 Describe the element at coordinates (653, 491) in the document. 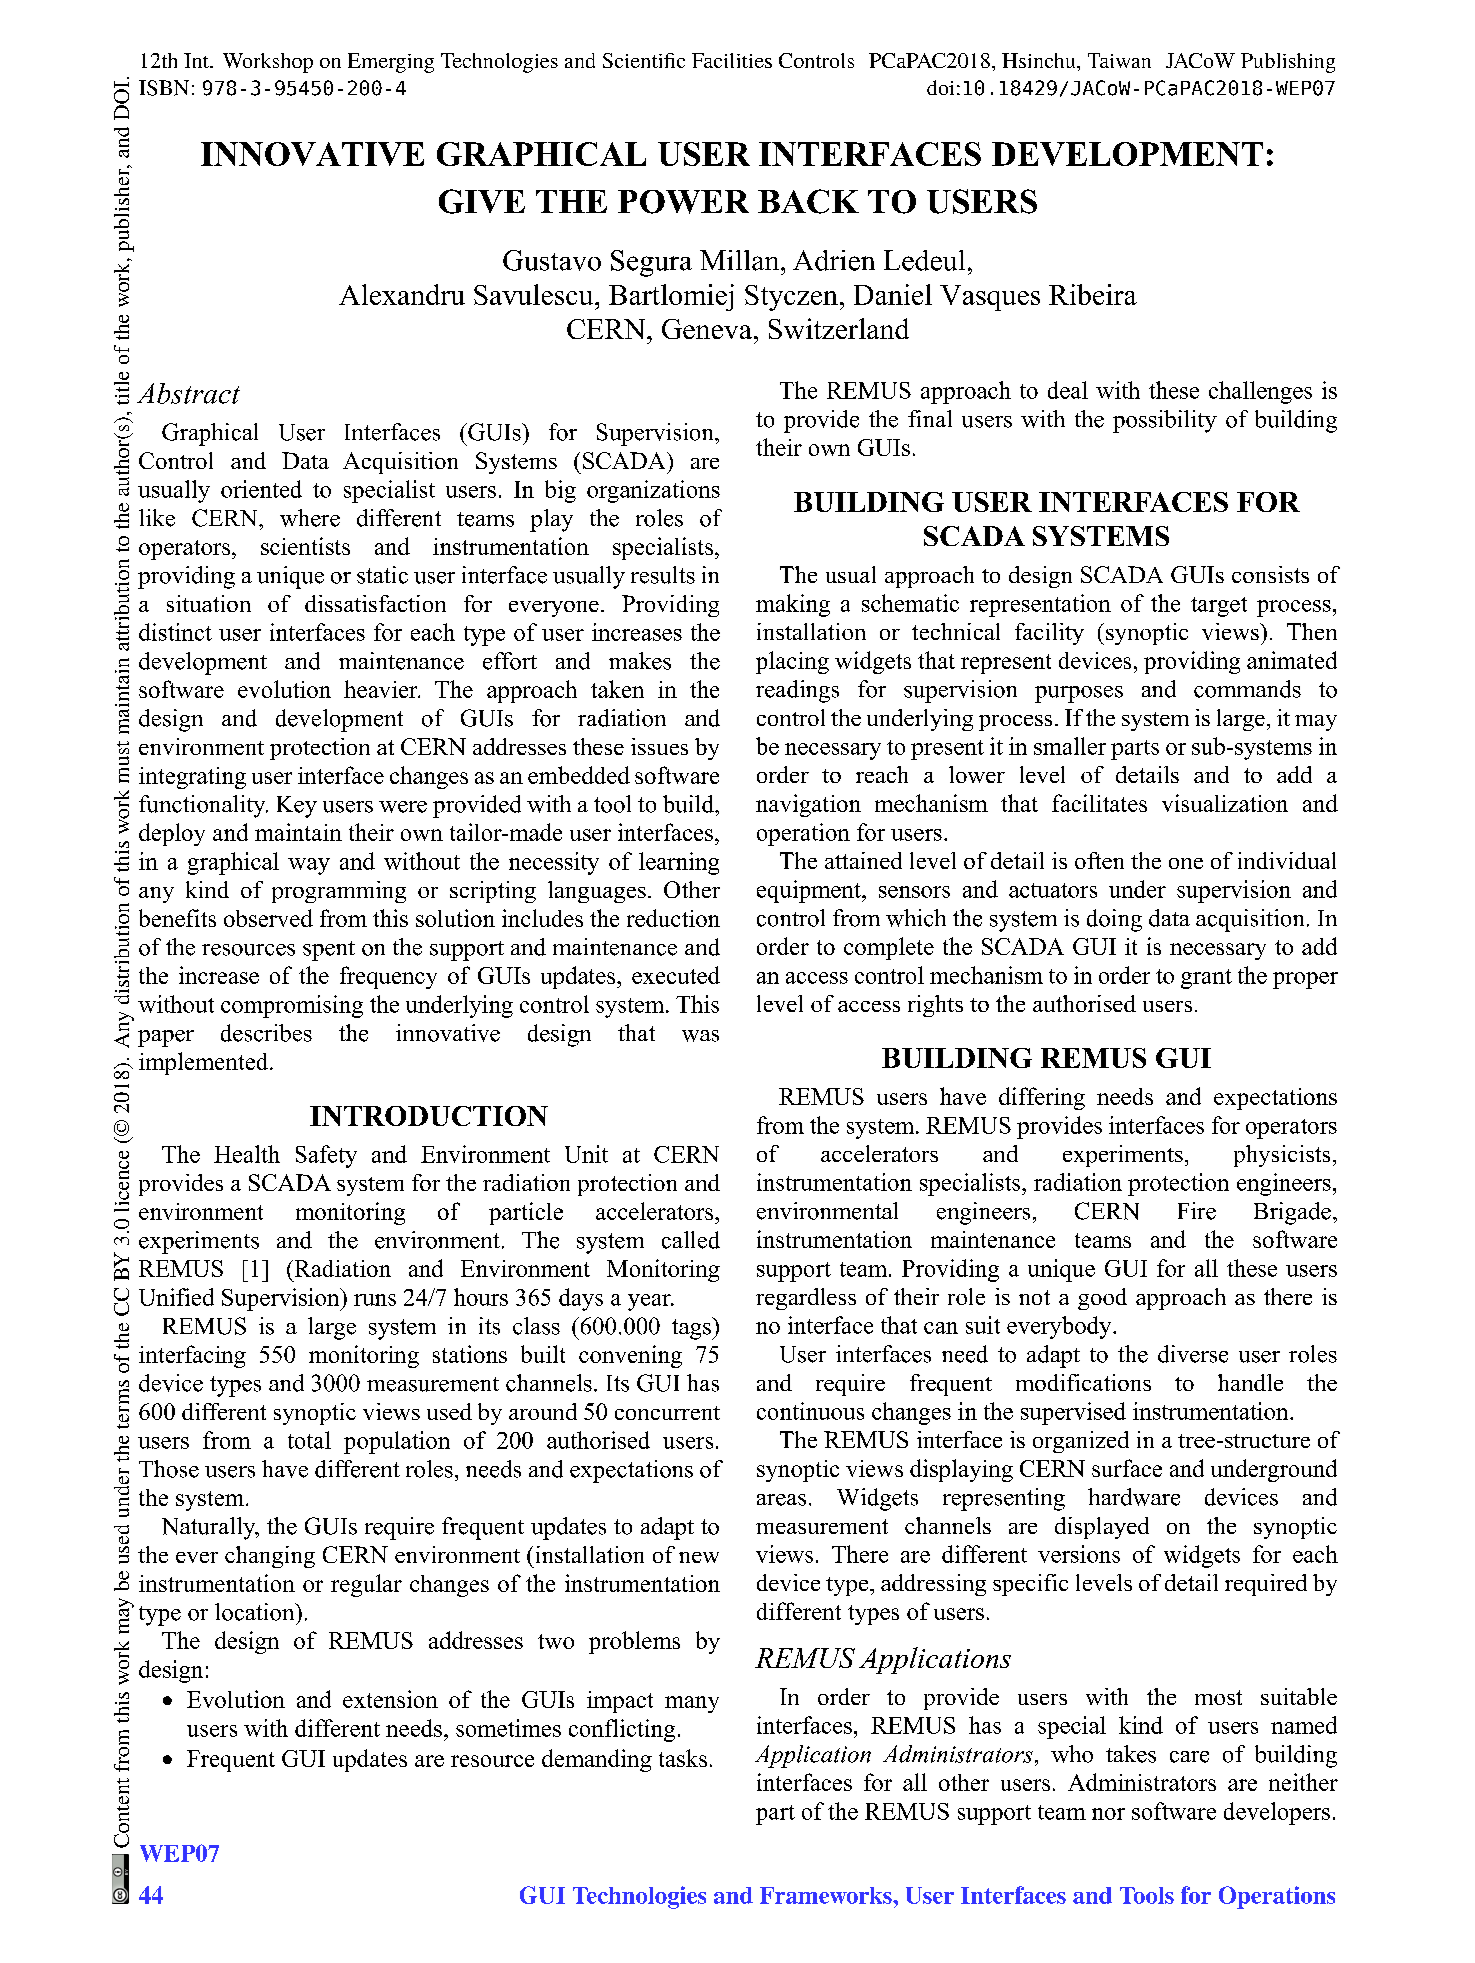

I see `organizations` at that location.
